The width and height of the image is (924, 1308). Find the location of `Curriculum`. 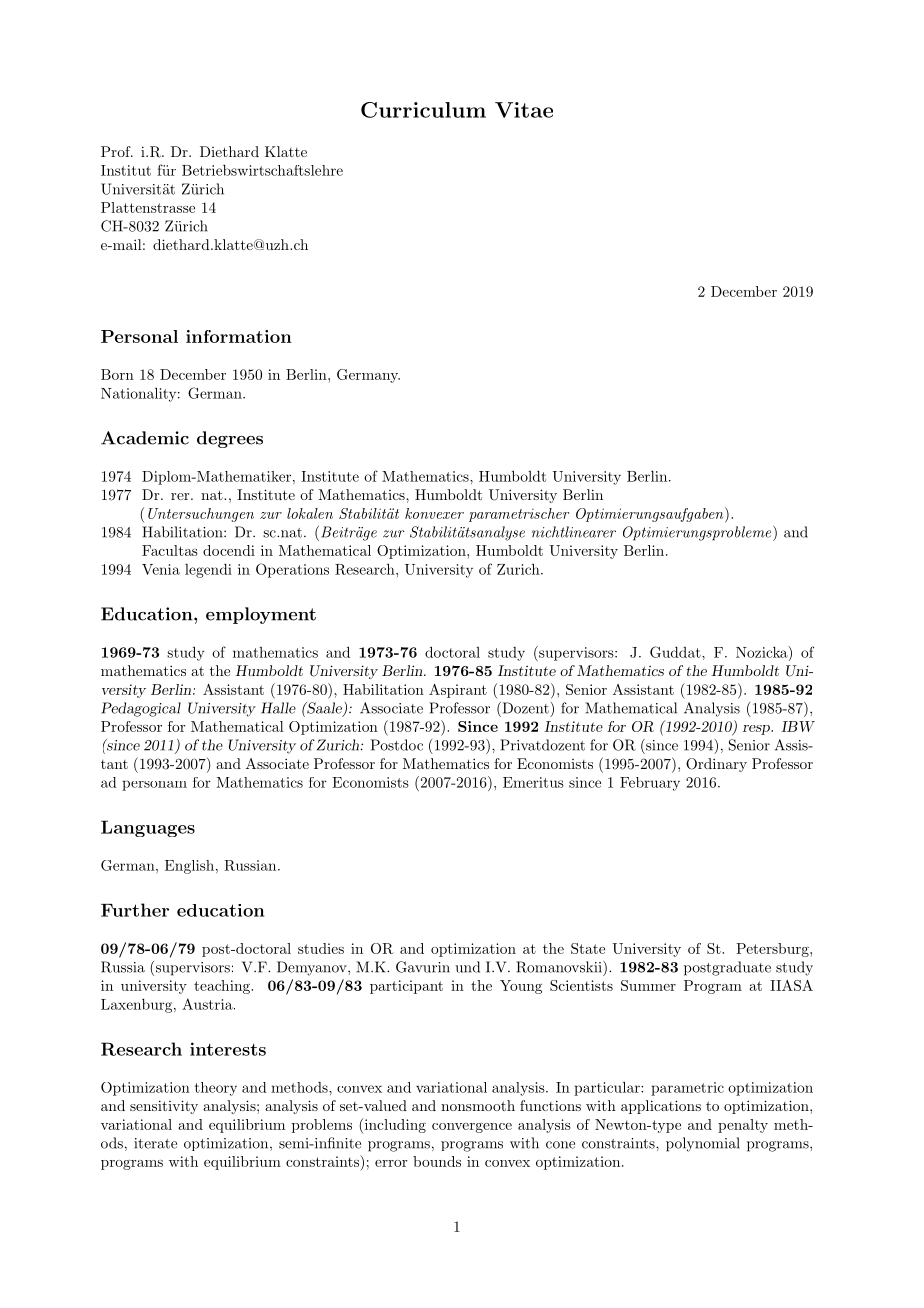

Curriculum is located at coordinates (423, 110).
